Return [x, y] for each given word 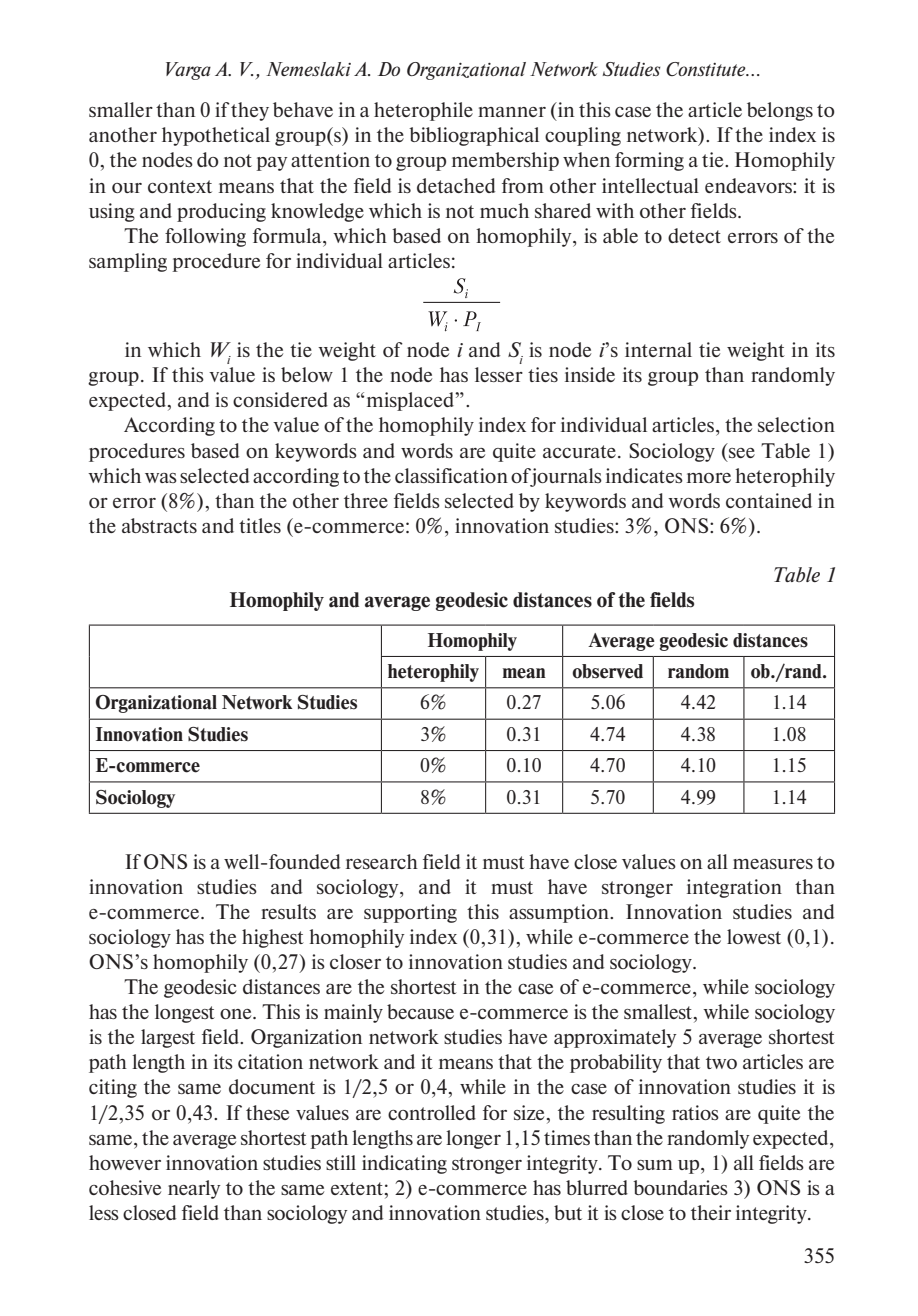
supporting [410, 913]
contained [769, 500]
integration [734, 888]
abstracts [159, 525]
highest [273, 938]
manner [512, 112]
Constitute [707, 69]
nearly [194, 1189]
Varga [188, 71]
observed [607, 671]
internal [658, 349]
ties [543, 374]
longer [473, 1139]
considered [280, 399]
